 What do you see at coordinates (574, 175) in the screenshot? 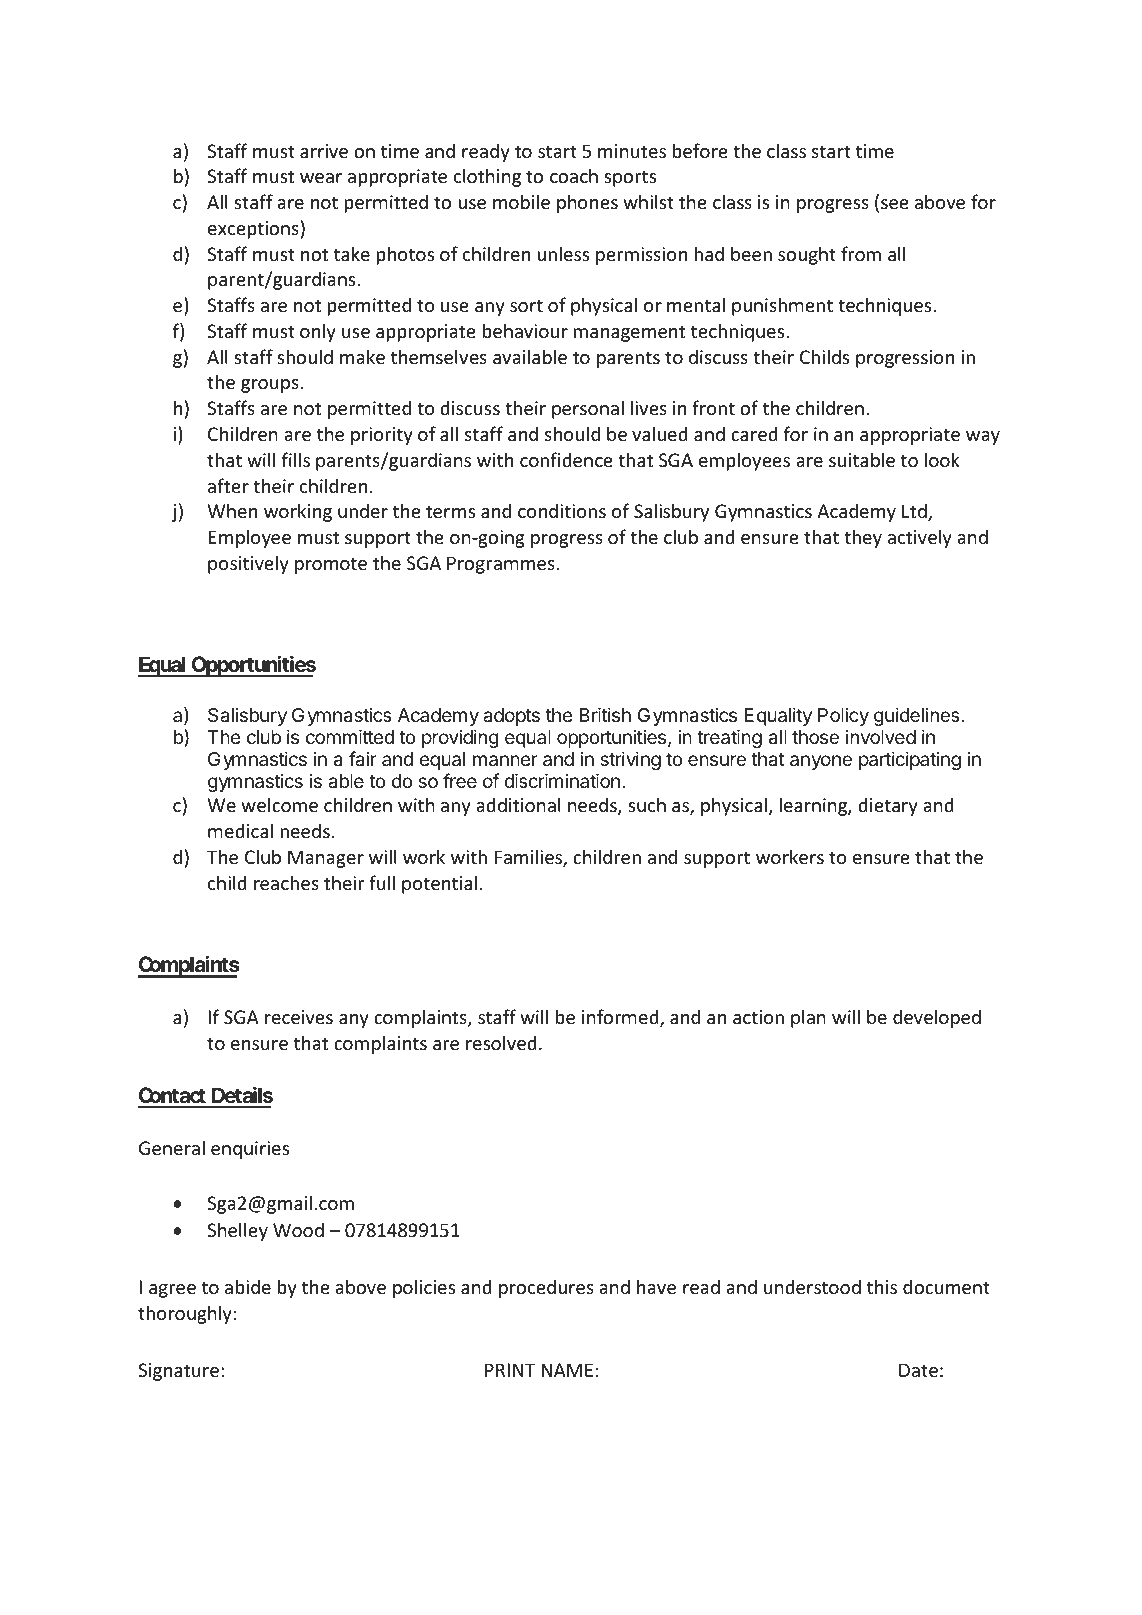
I see `coach` at bounding box center [574, 175].
